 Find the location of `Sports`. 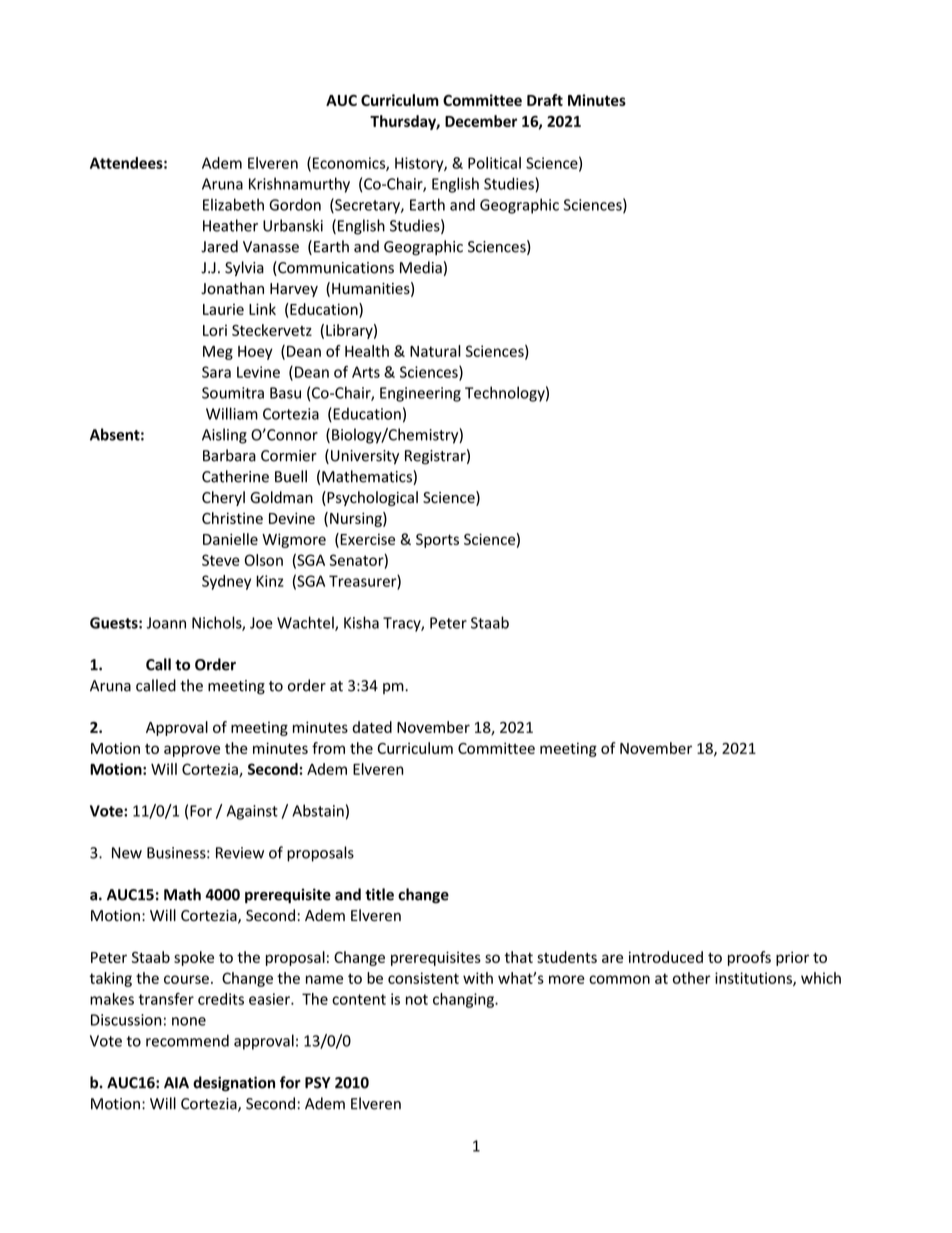

Sports is located at coordinates (437, 541).
